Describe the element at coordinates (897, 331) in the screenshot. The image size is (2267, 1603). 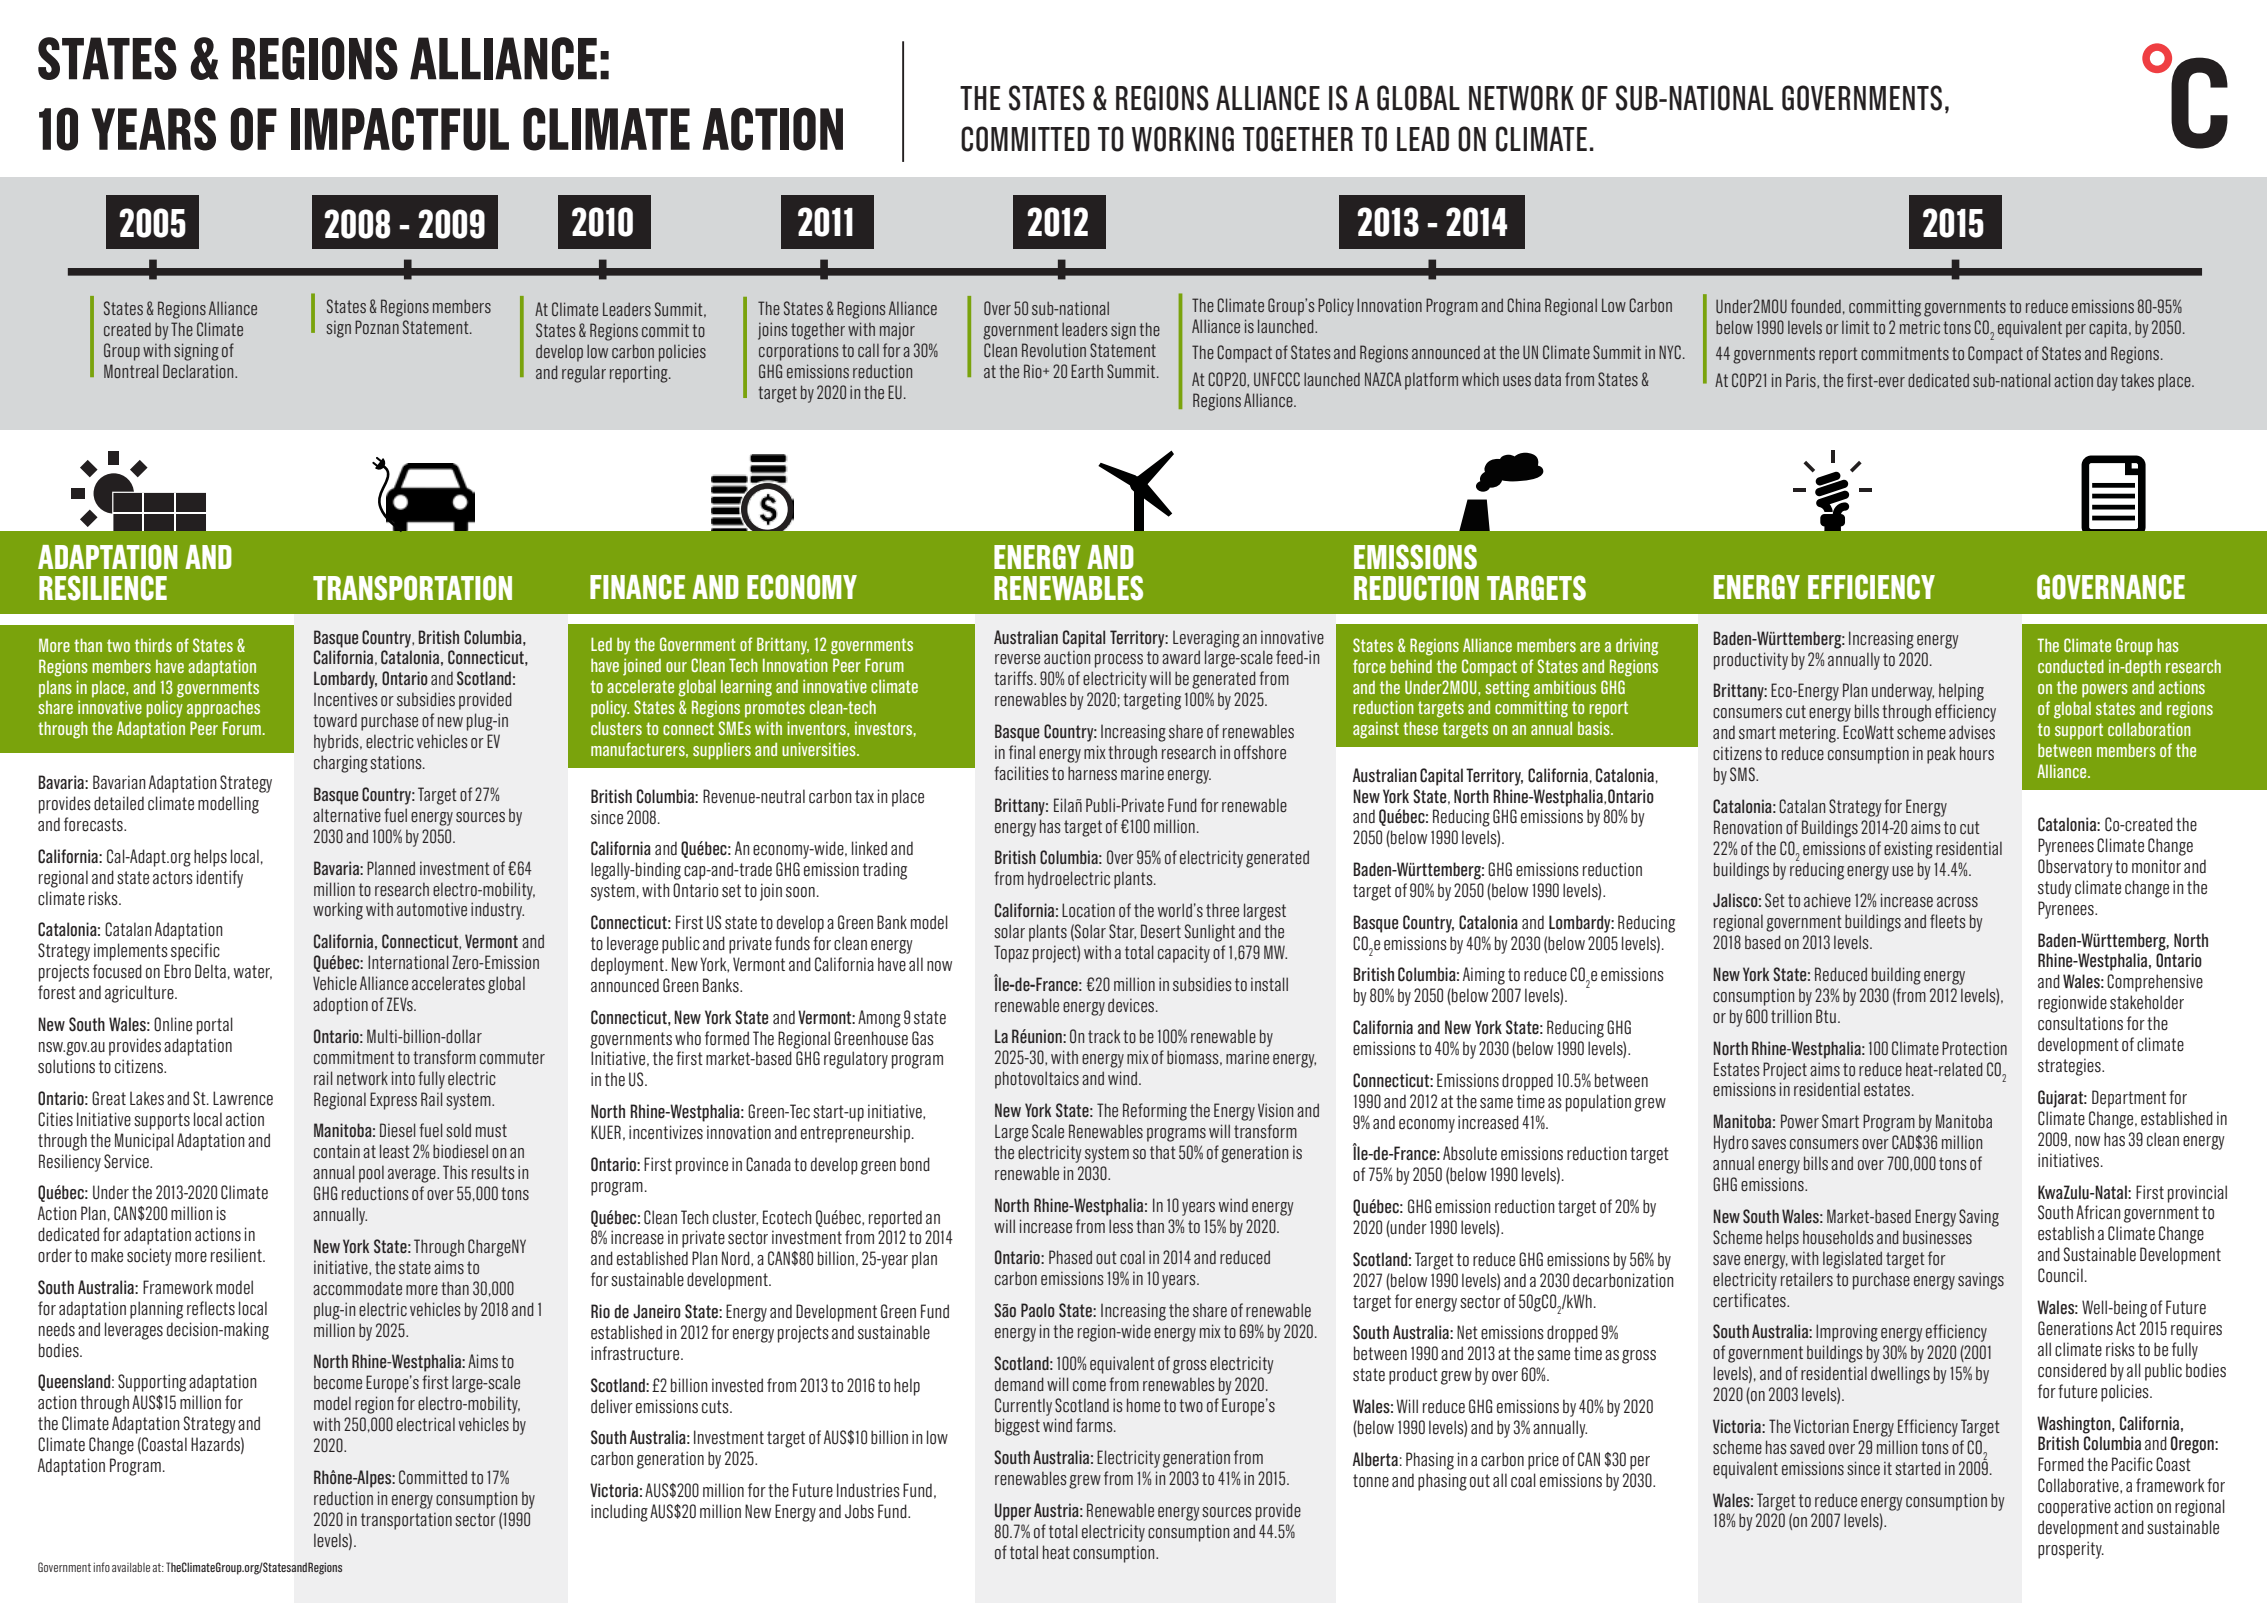
I see `major` at that location.
